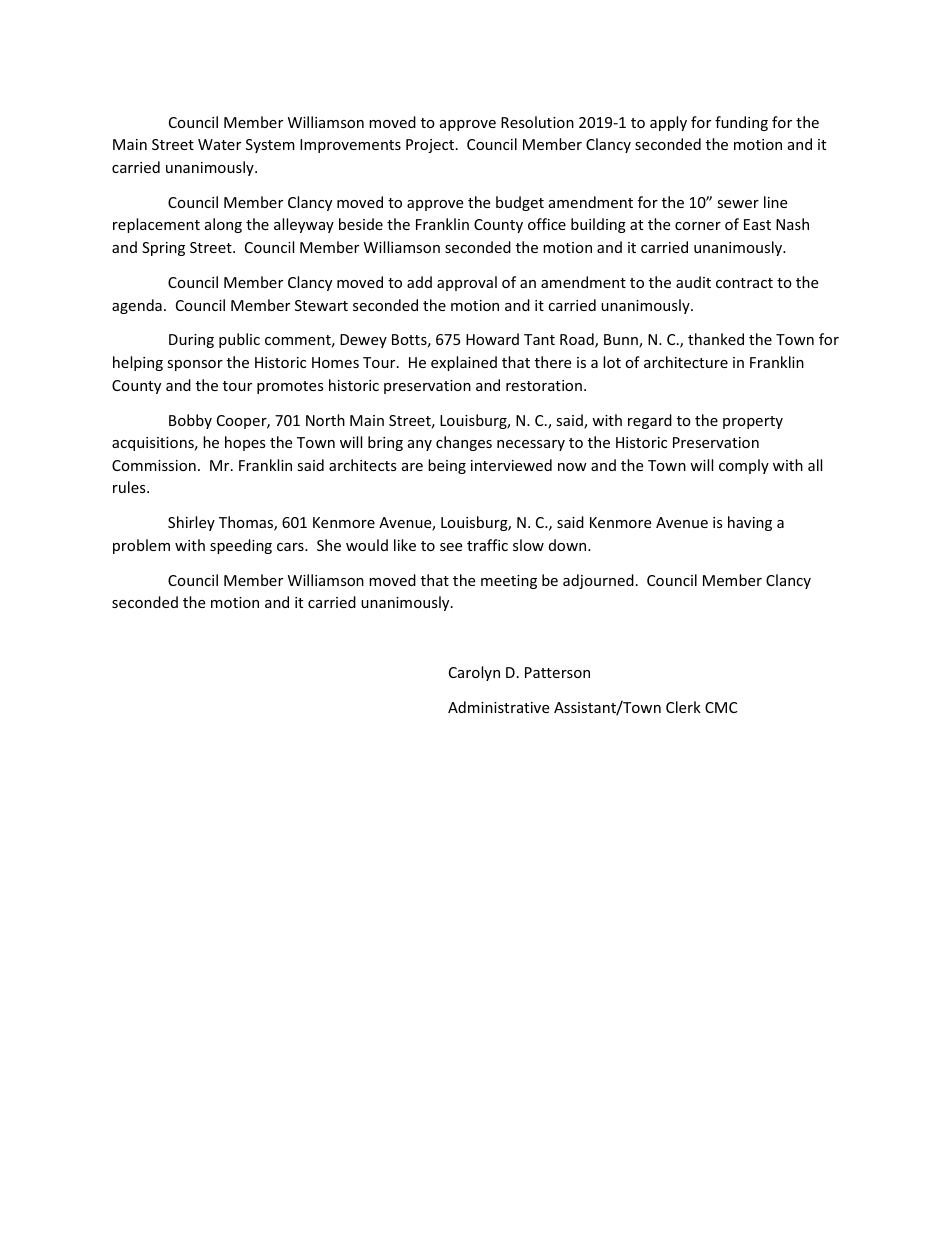 The width and height of the image is (952, 1233). Describe the element at coordinates (721, 707) in the image. I see `CMC` at that location.
